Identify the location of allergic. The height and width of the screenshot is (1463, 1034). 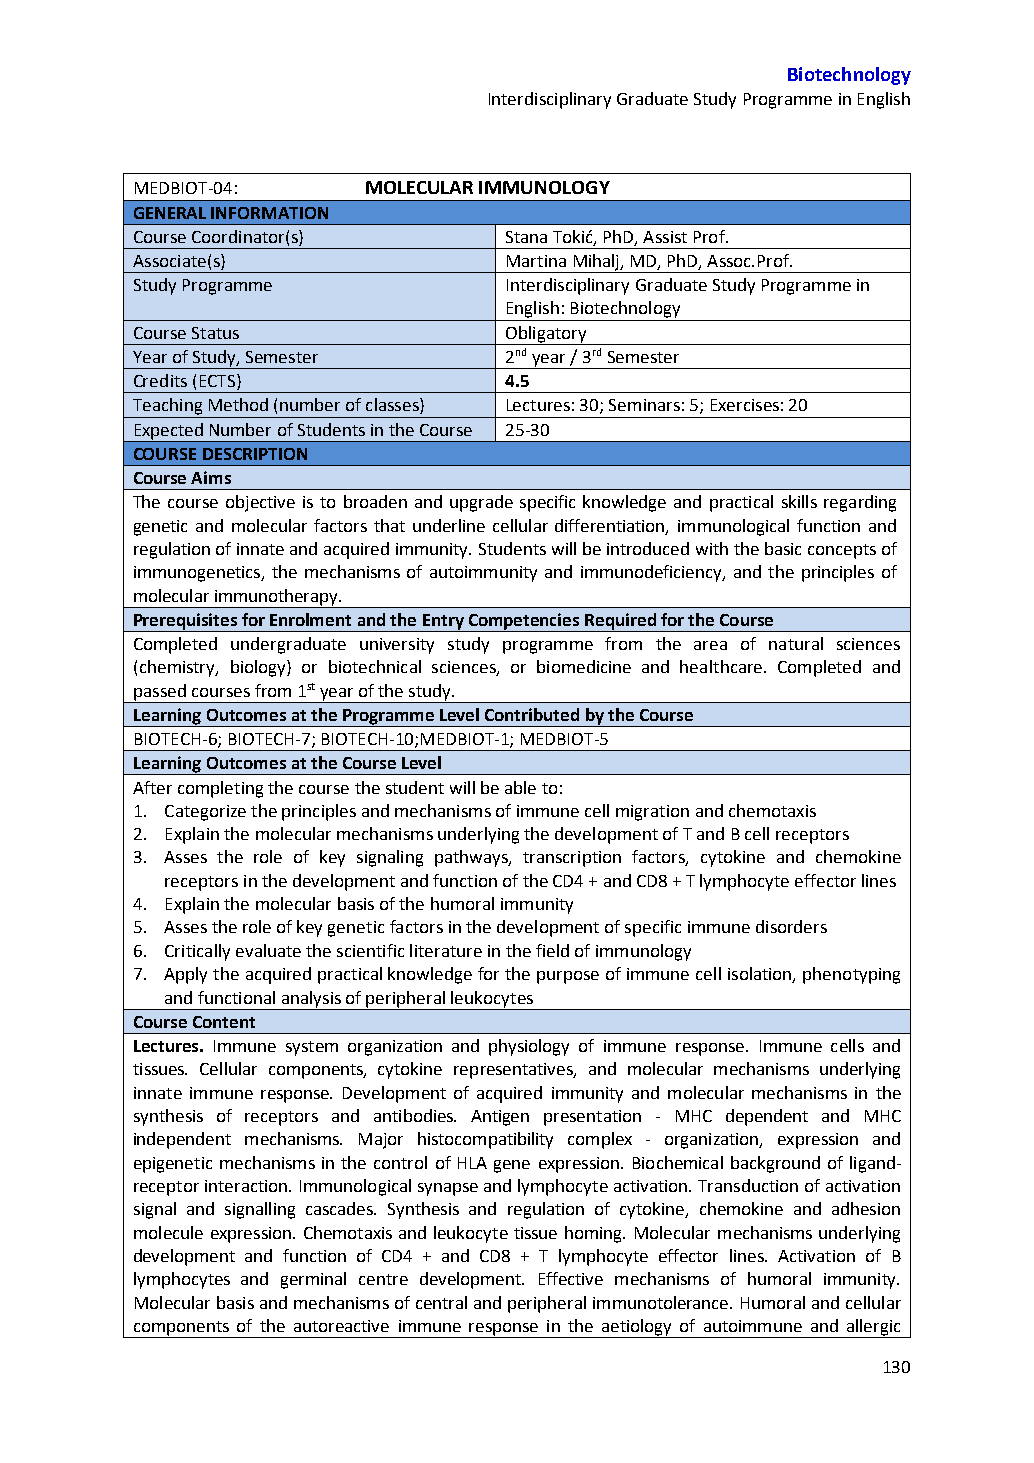
(873, 1328).
